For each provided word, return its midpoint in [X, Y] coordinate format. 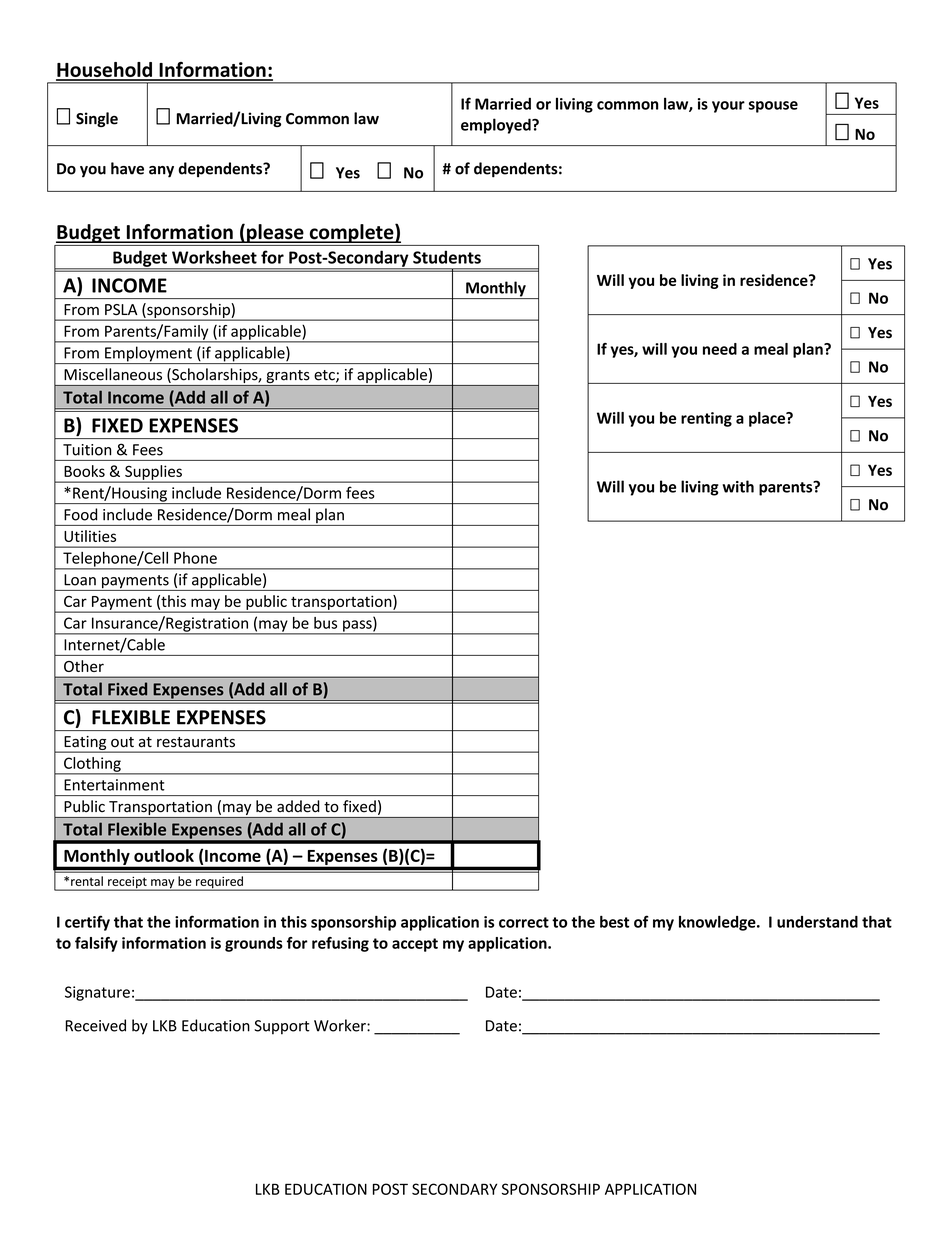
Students [447, 257]
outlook [164, 855]
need [720, 349]
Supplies [153, 473]
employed [497, 126]
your [728, 107]
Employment [148, 355]
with [738, 486]
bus [325, 623]
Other [84, 666]
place [768, 419]
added [298, 806]
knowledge [718, 923]
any [161, 172]
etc [325, 376]
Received [95, 1025]
